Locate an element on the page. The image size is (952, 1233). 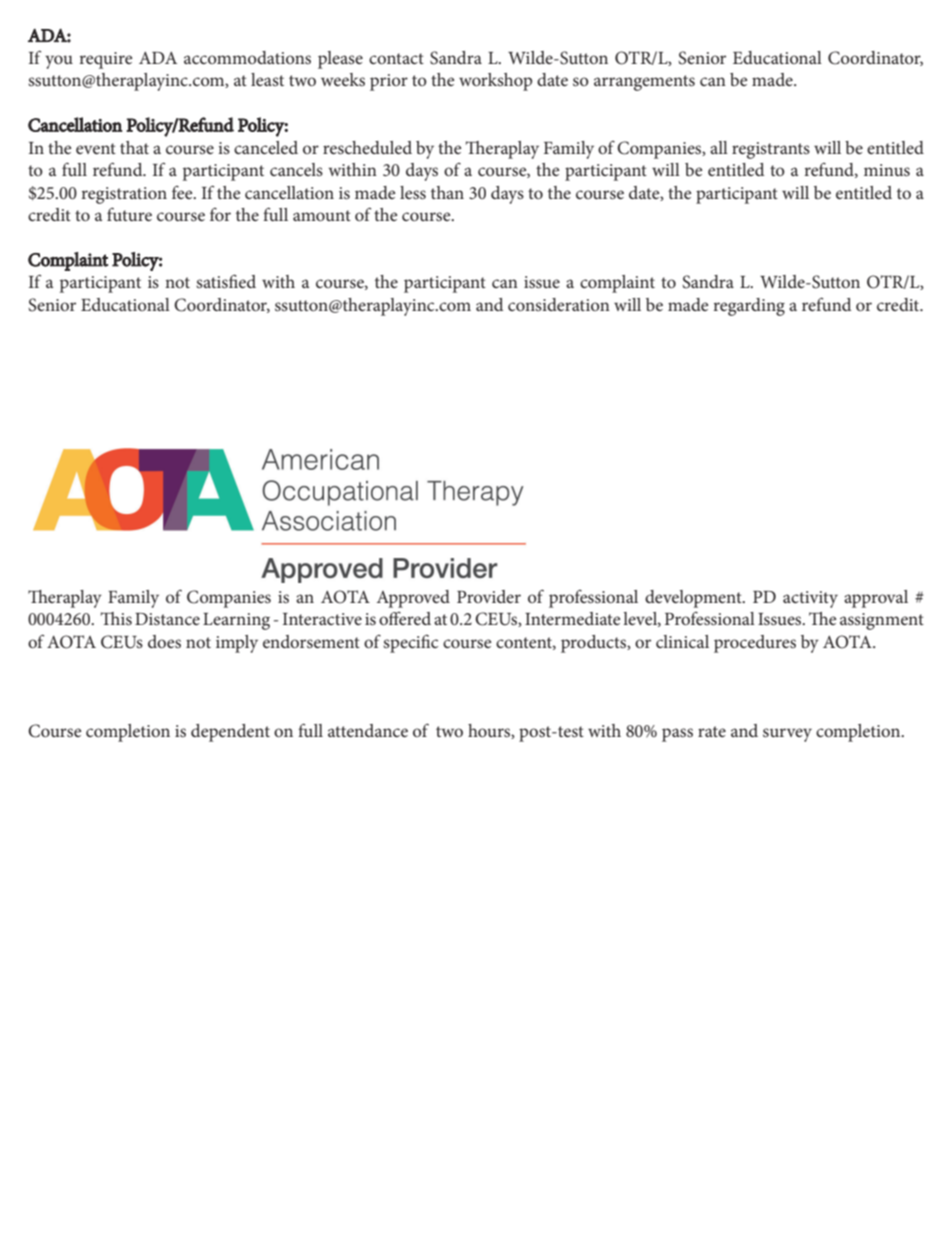
regarding is located at coordinates (749, 307).
